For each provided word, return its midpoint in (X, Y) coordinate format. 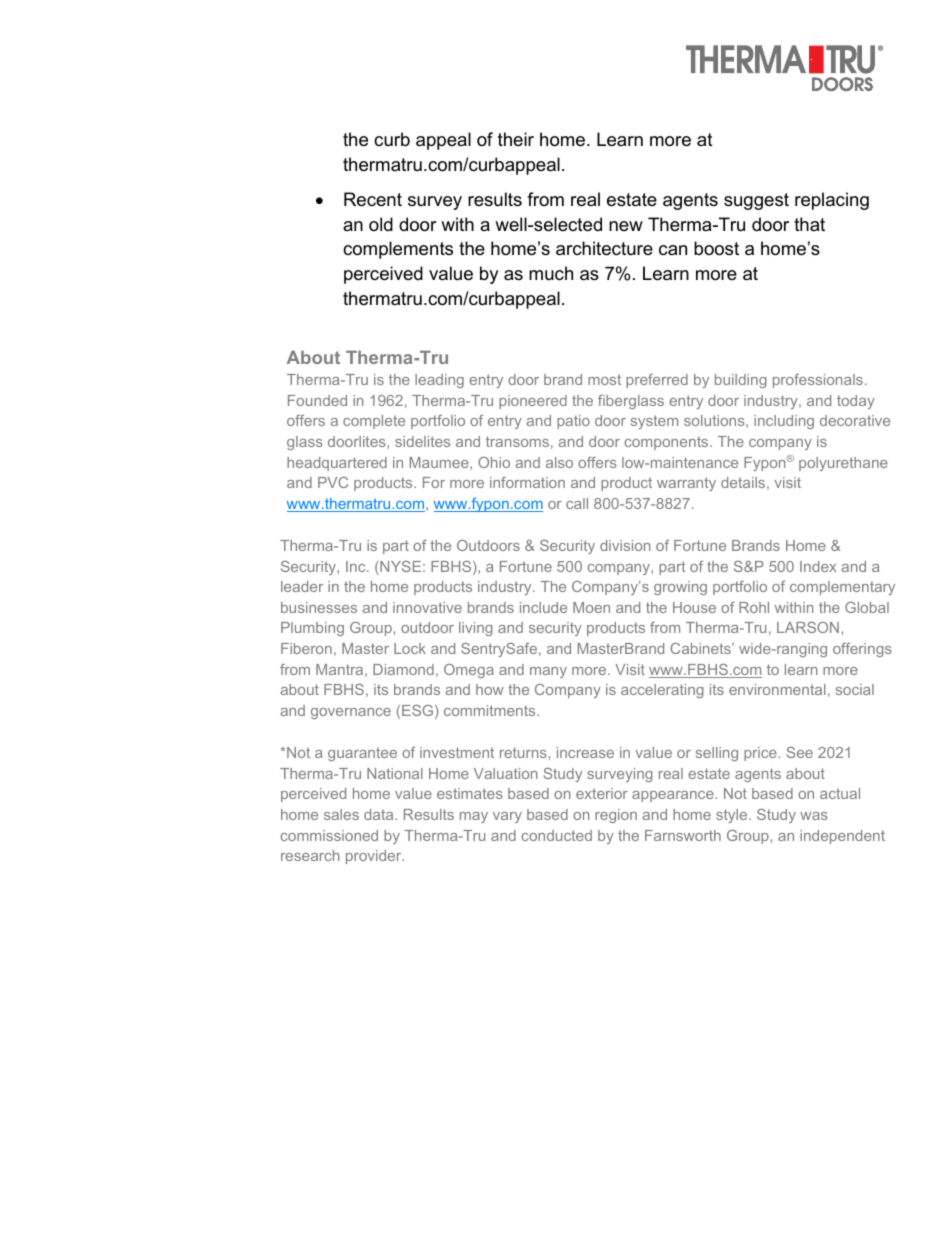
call (577, 503)
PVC (333, 482)
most (604, 379)
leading (439, 381)
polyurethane (843, 464)
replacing (832, 201)
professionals (818, 381)
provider (375, 857)
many (548, 672)
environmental (777, 689)
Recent (373, 199)
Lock (410, 648)
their (516, 139)
